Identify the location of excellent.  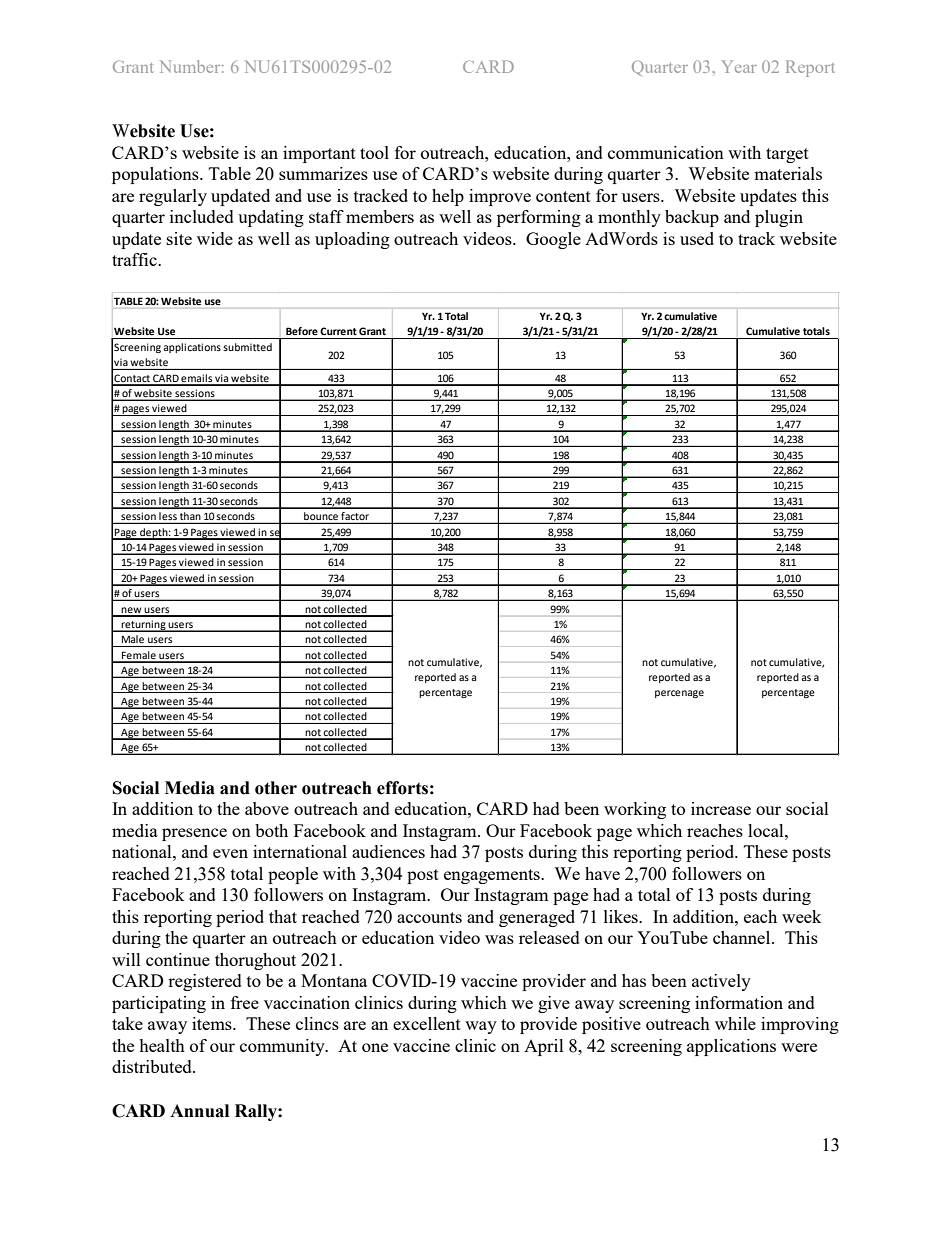
(427, 1023).
